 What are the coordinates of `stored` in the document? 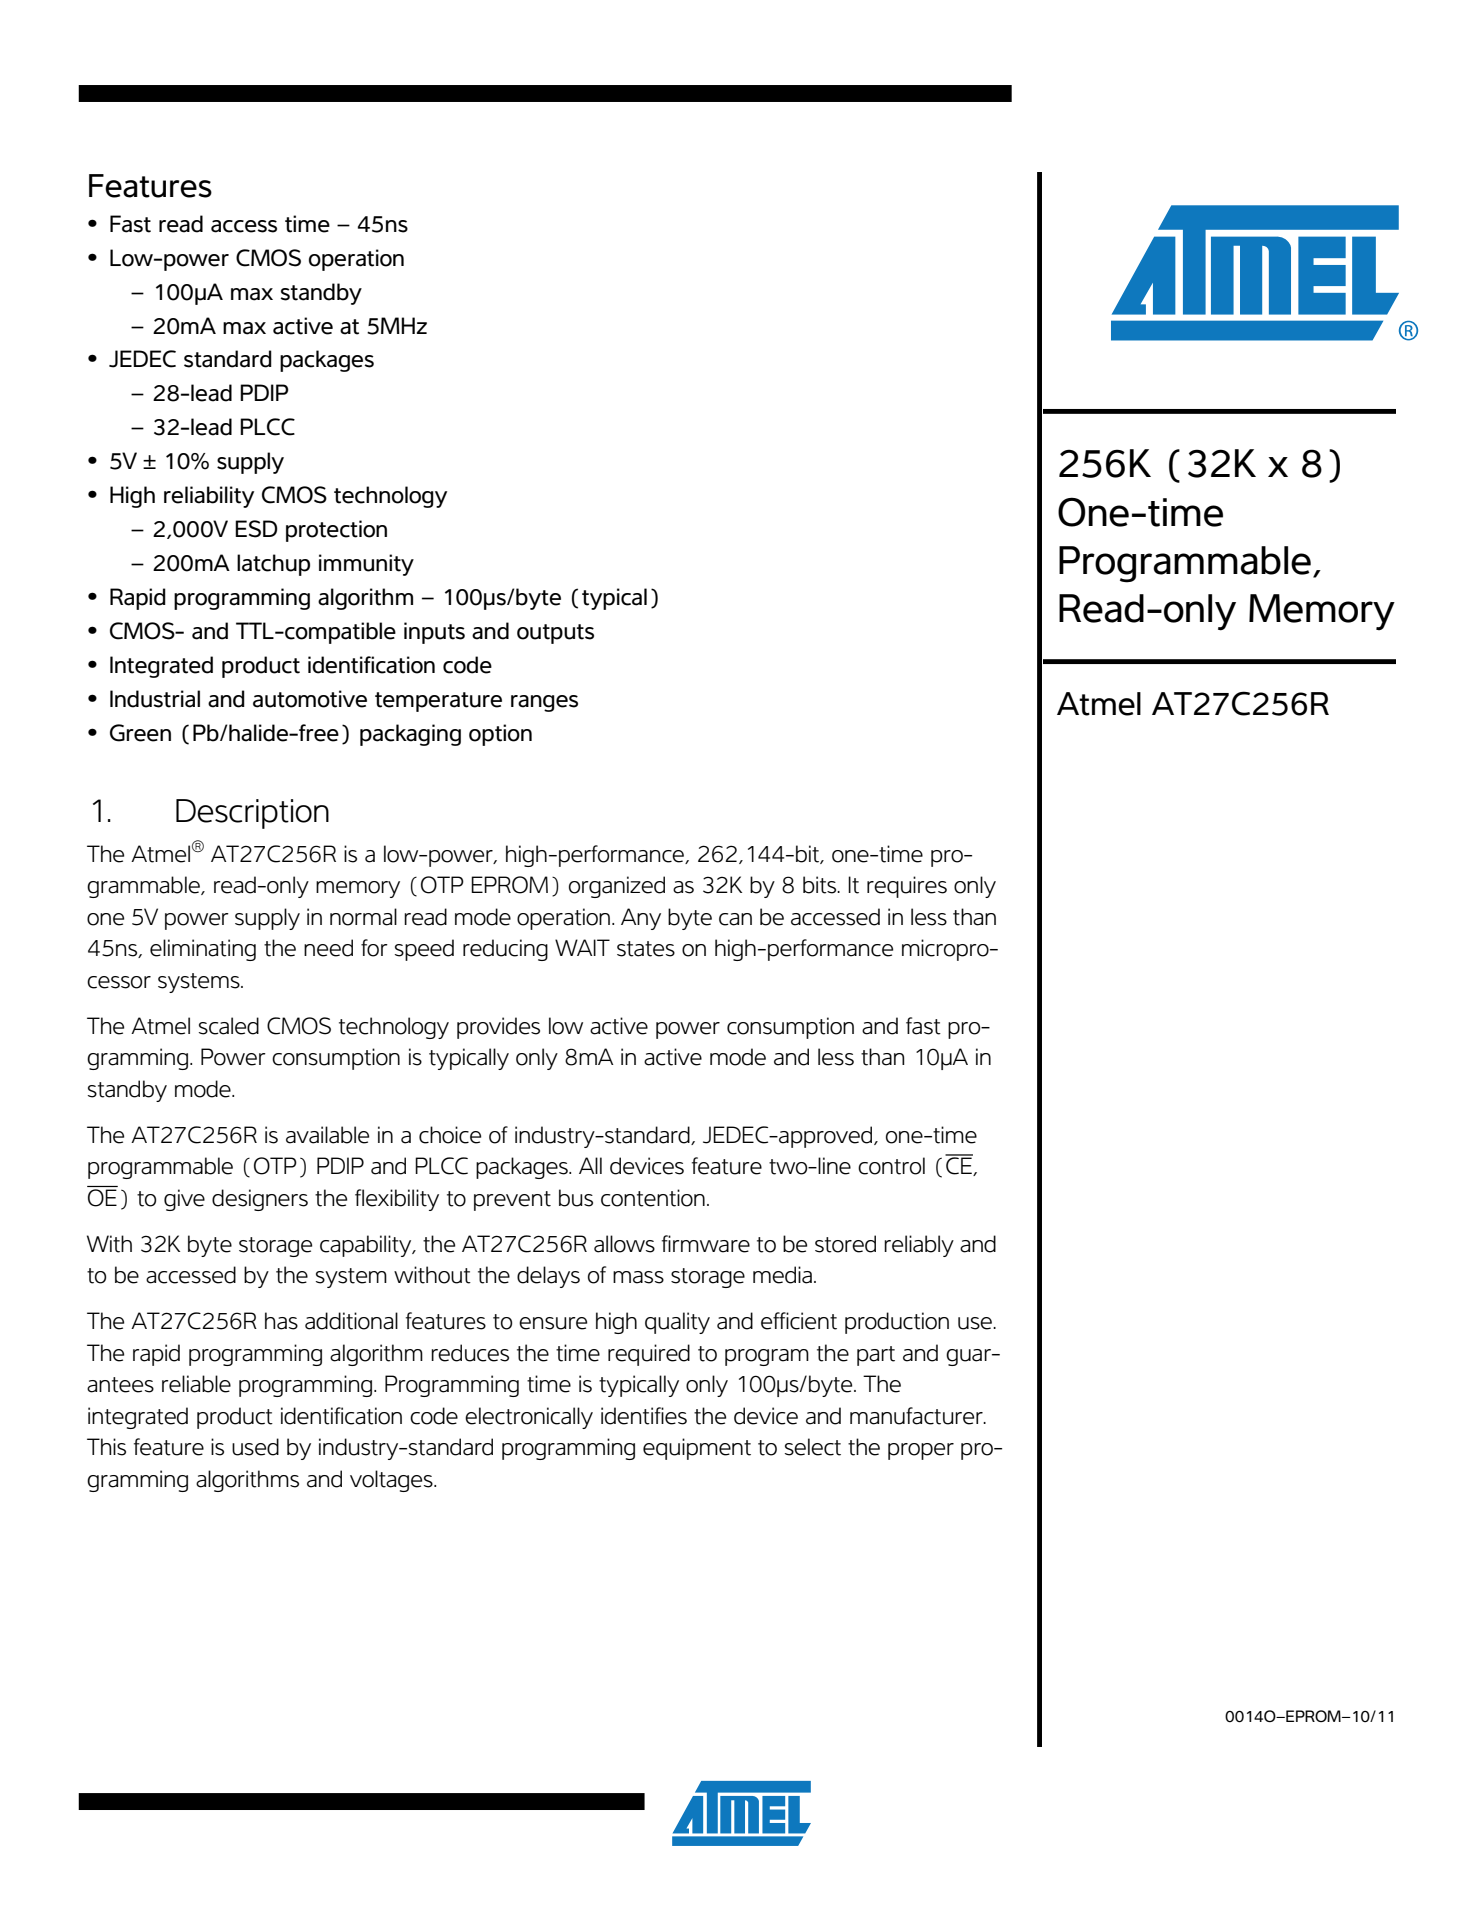 It's located at (845, 1244).
